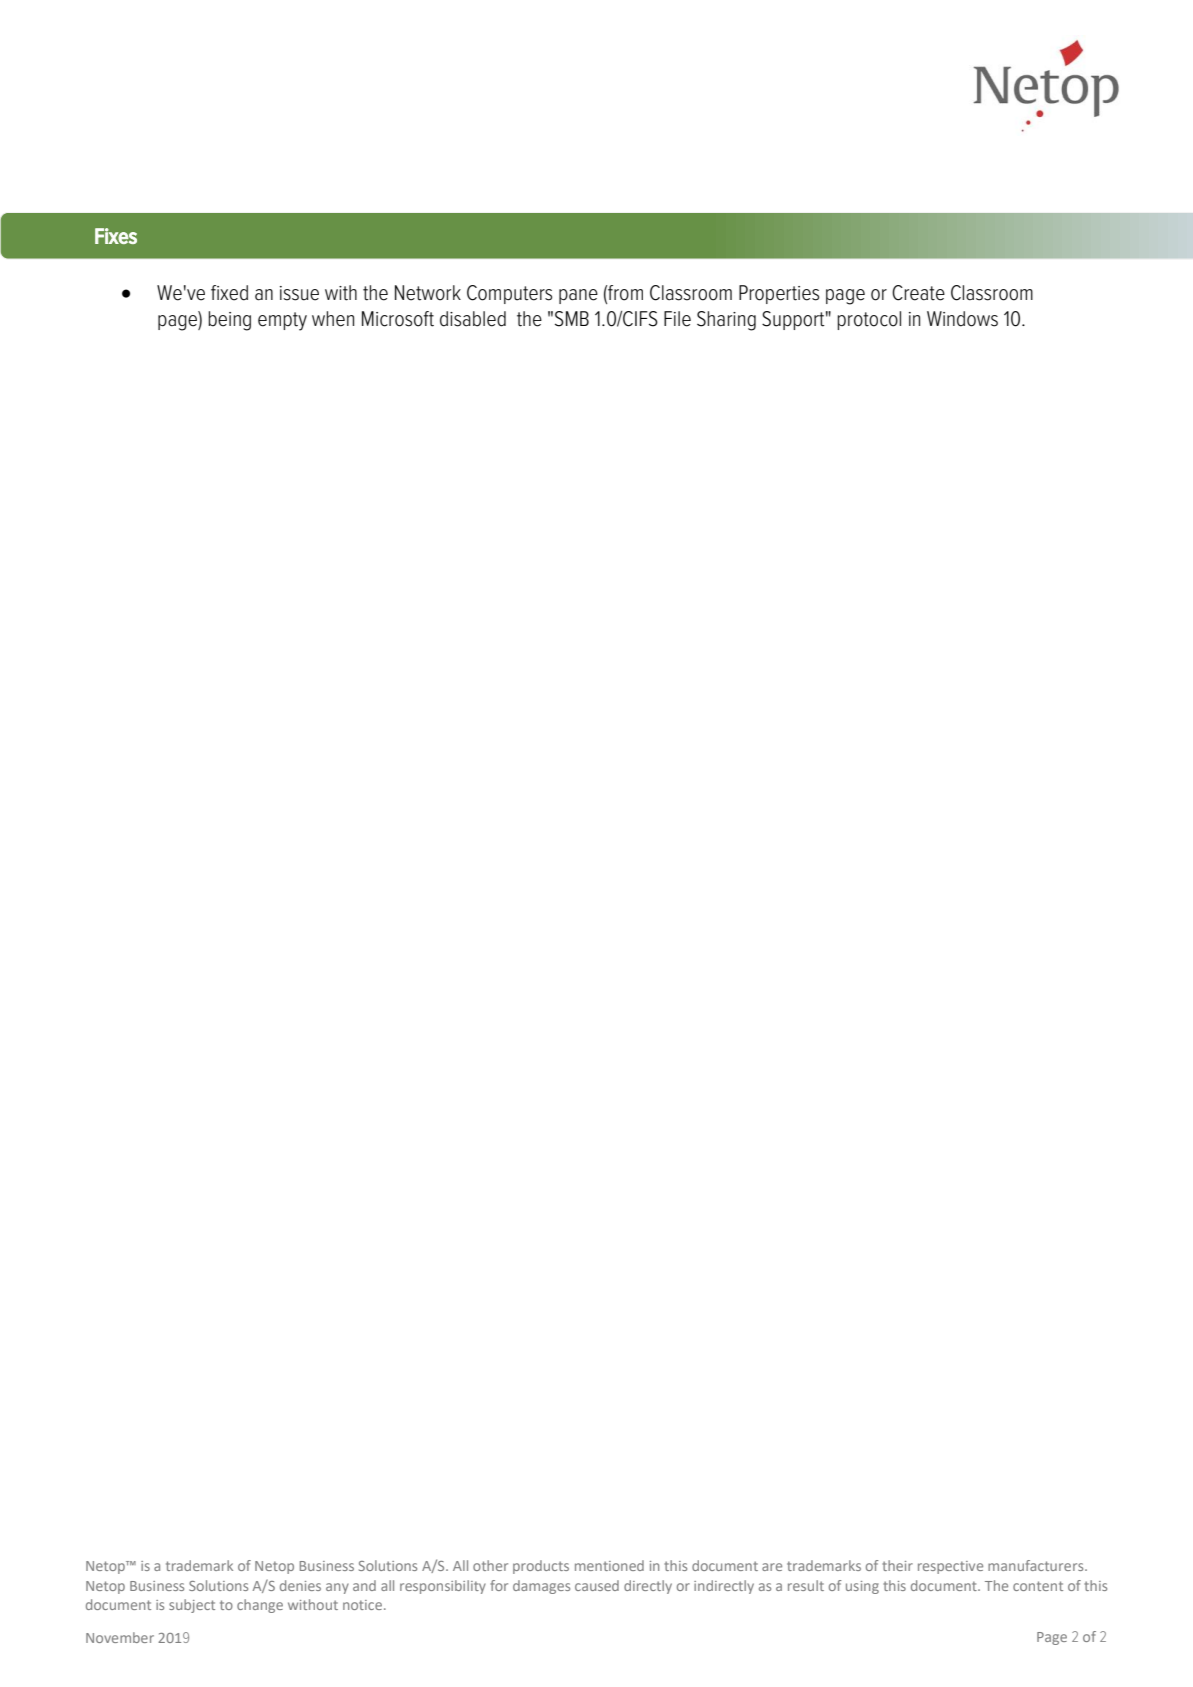  I want to click on SMB, so click(572, 319).
